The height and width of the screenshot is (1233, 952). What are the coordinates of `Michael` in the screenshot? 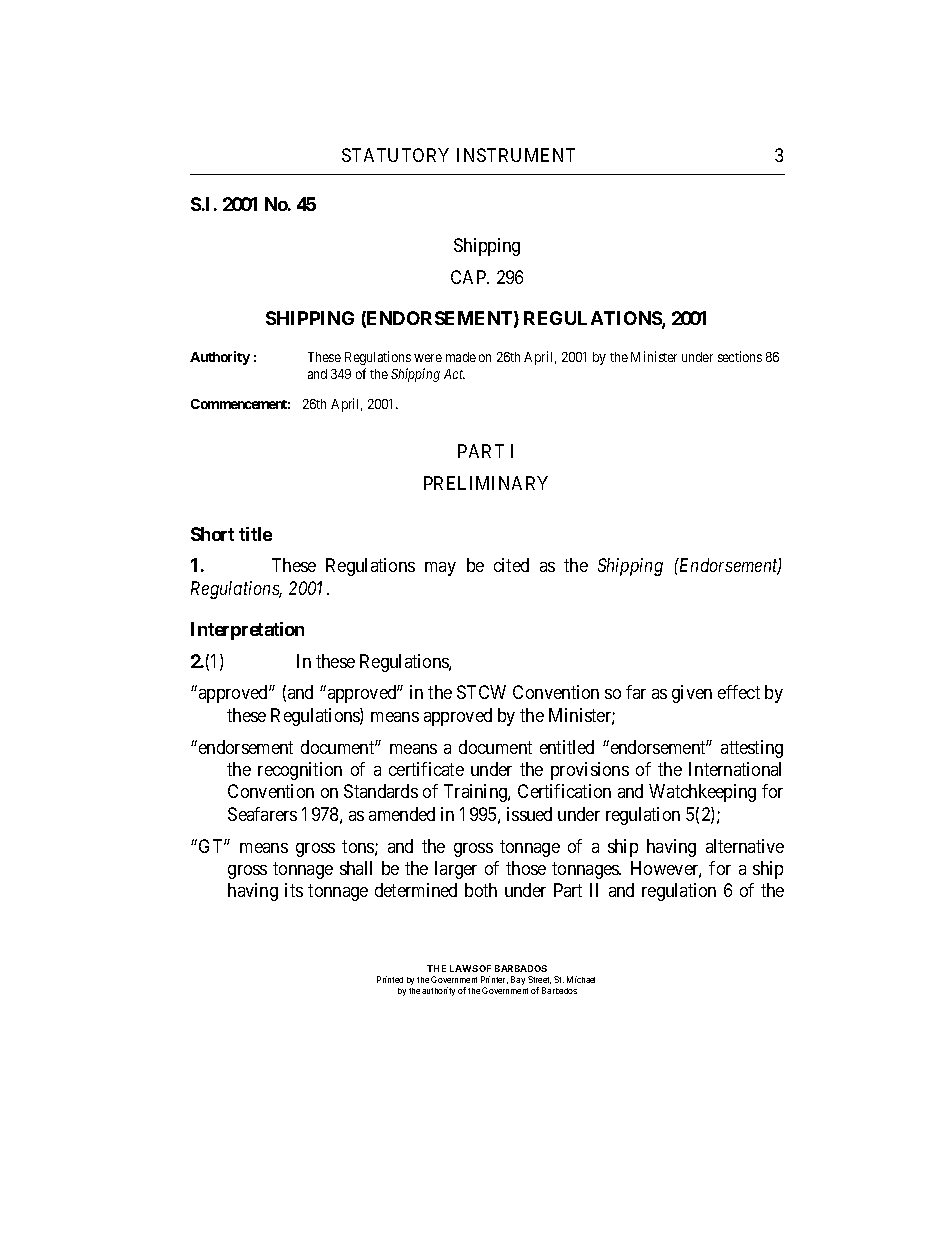 It's located at (581, 979).
